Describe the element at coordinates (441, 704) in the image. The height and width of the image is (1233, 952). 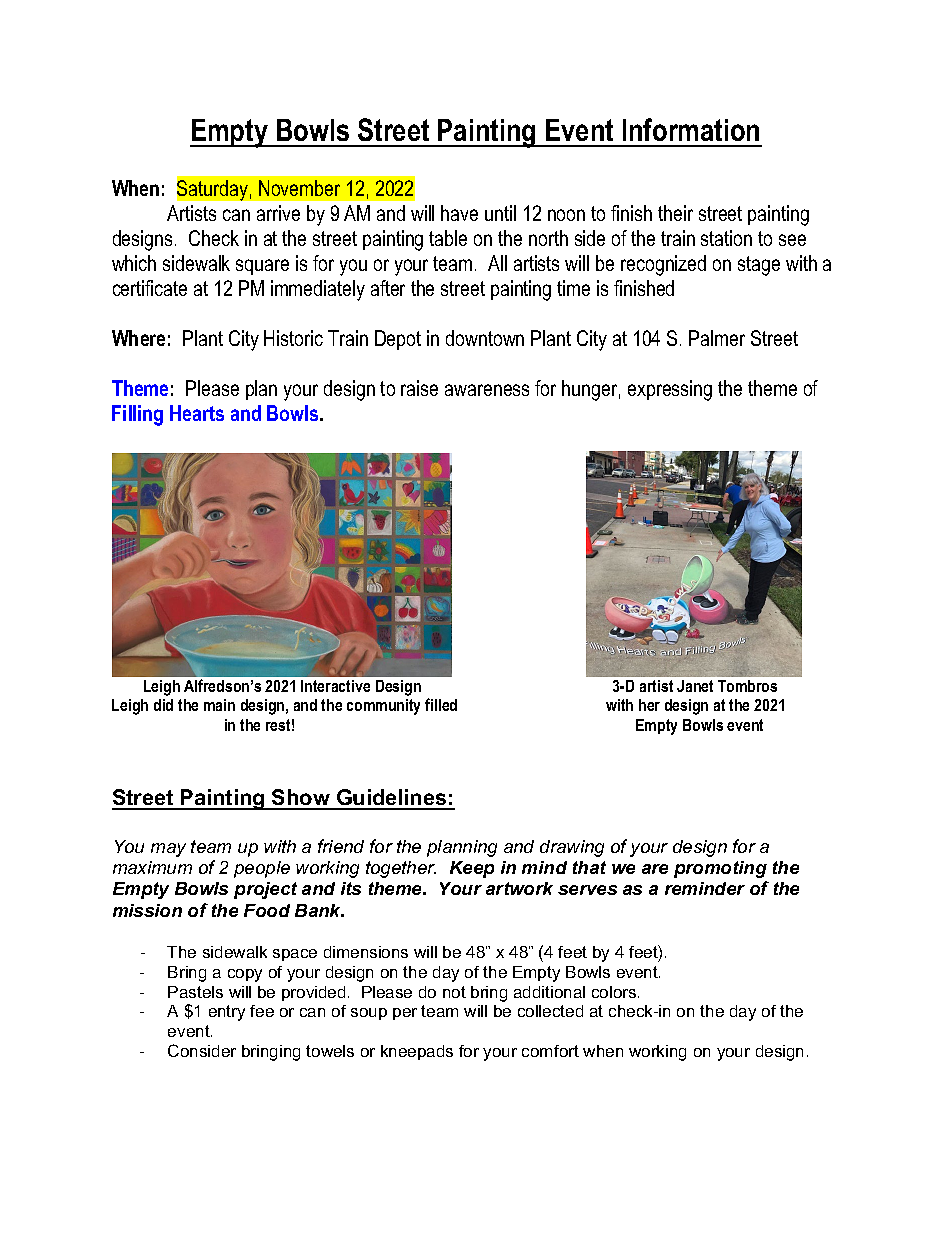
I see `filled` at that location.
